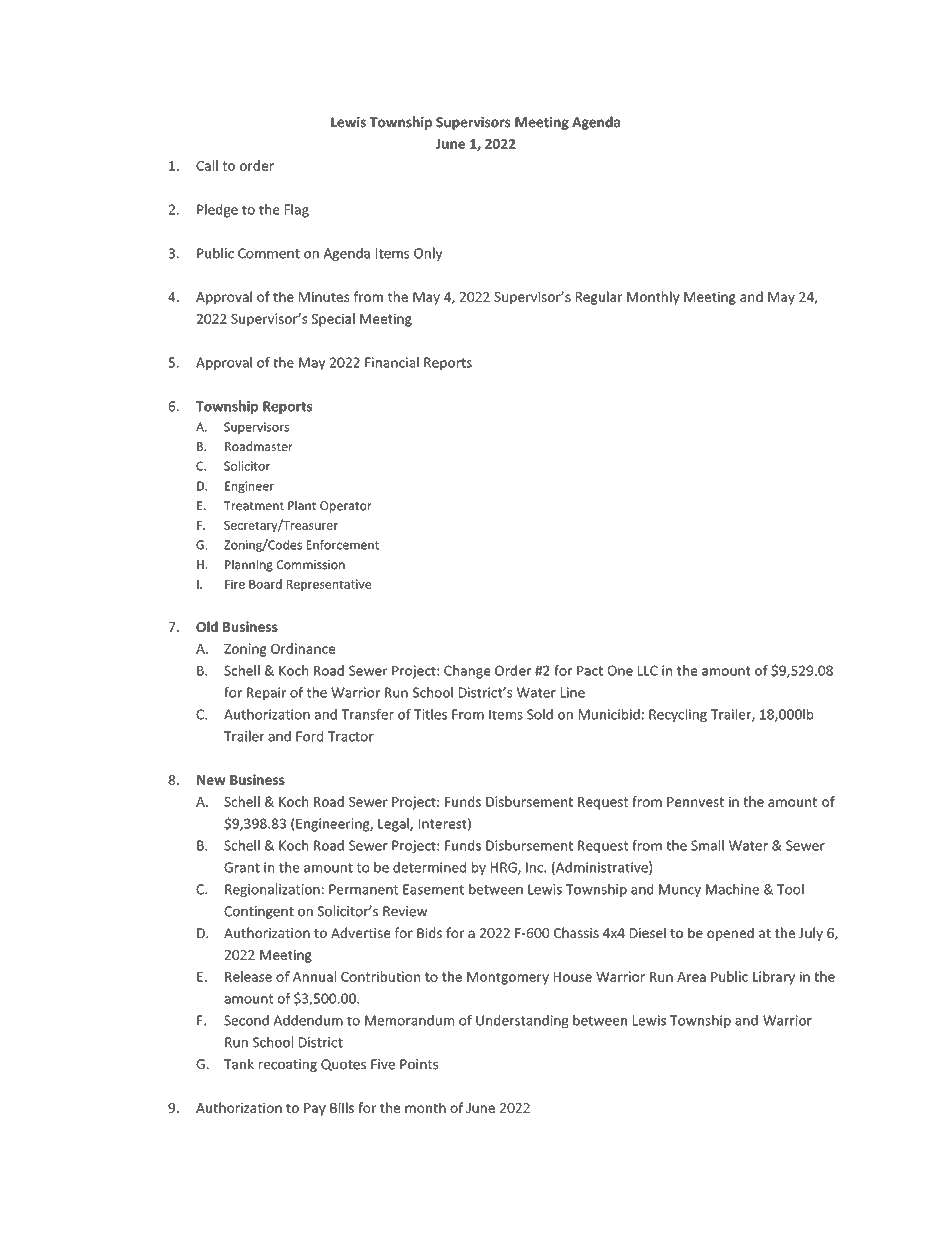 This page has height=1233, width=952. What do you see at coordinates (648, 670) in the page?
I see `LLC` at bounding box center [648, 670].
